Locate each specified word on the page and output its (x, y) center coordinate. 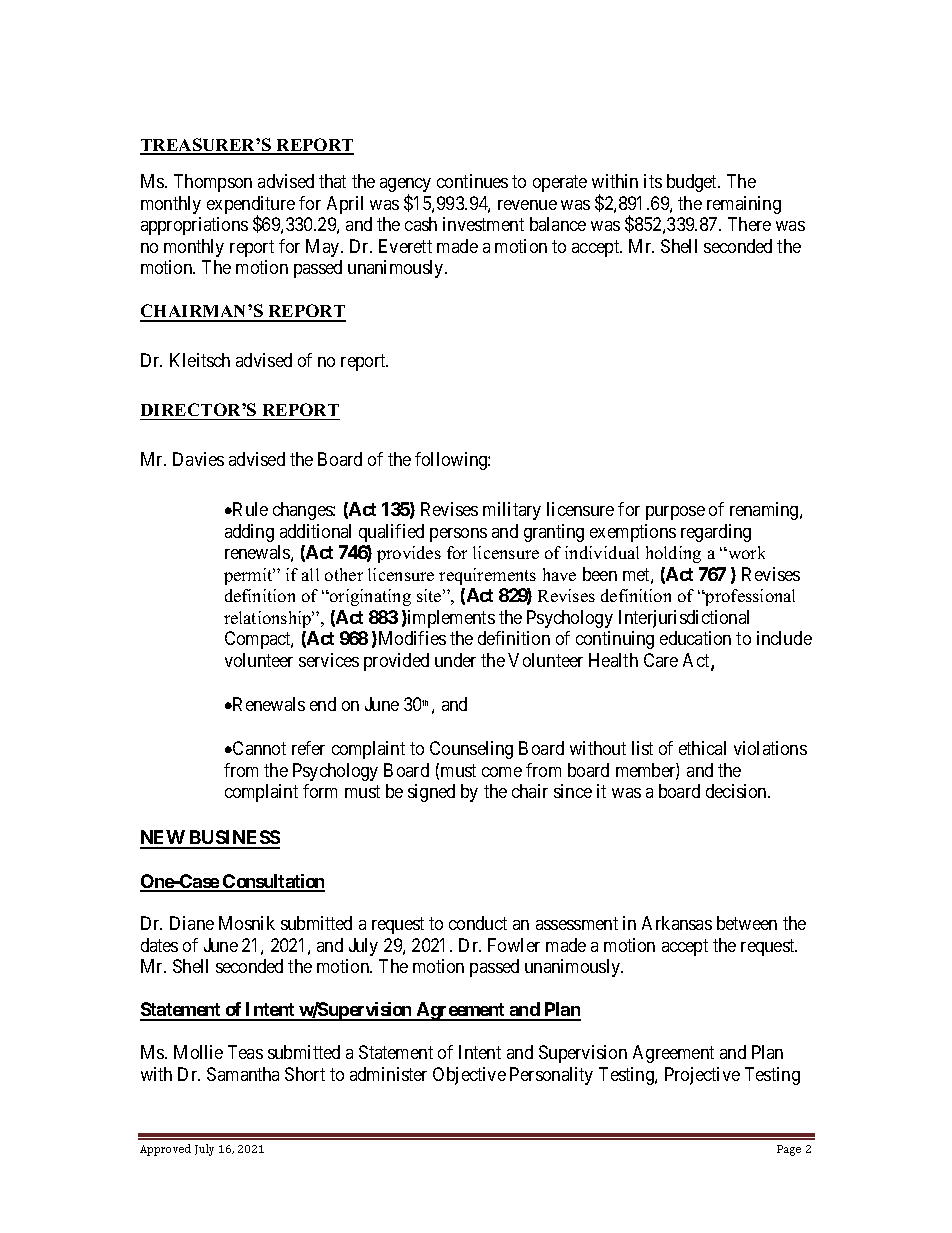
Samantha (243, 1074)
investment (483, 224)
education (695, 638)
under (455, 660)
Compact (259, 640)
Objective (469, 1076)
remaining (744, 205)
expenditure (251, 206)
